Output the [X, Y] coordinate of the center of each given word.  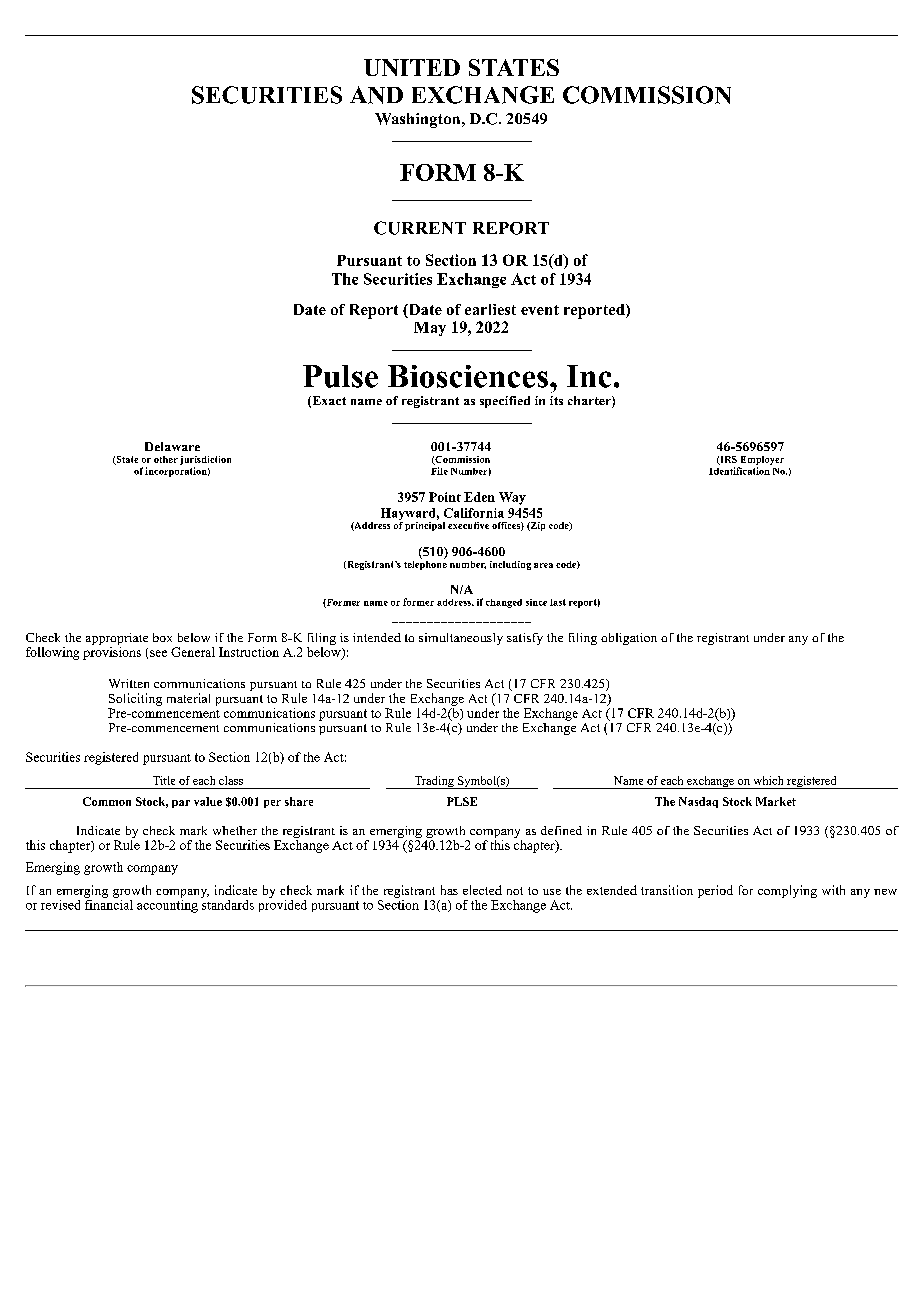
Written [129, 683]
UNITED [412, 67]
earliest [490, 309]
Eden [479, 497]
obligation [629, 639]
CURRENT [420, 228]
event [540, 310]
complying [787, 891]
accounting [167, 905]
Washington [419, 120]
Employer [761, 462]
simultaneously [461, 639]
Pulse [340, 376]
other [166, 459]
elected [482, 890]
